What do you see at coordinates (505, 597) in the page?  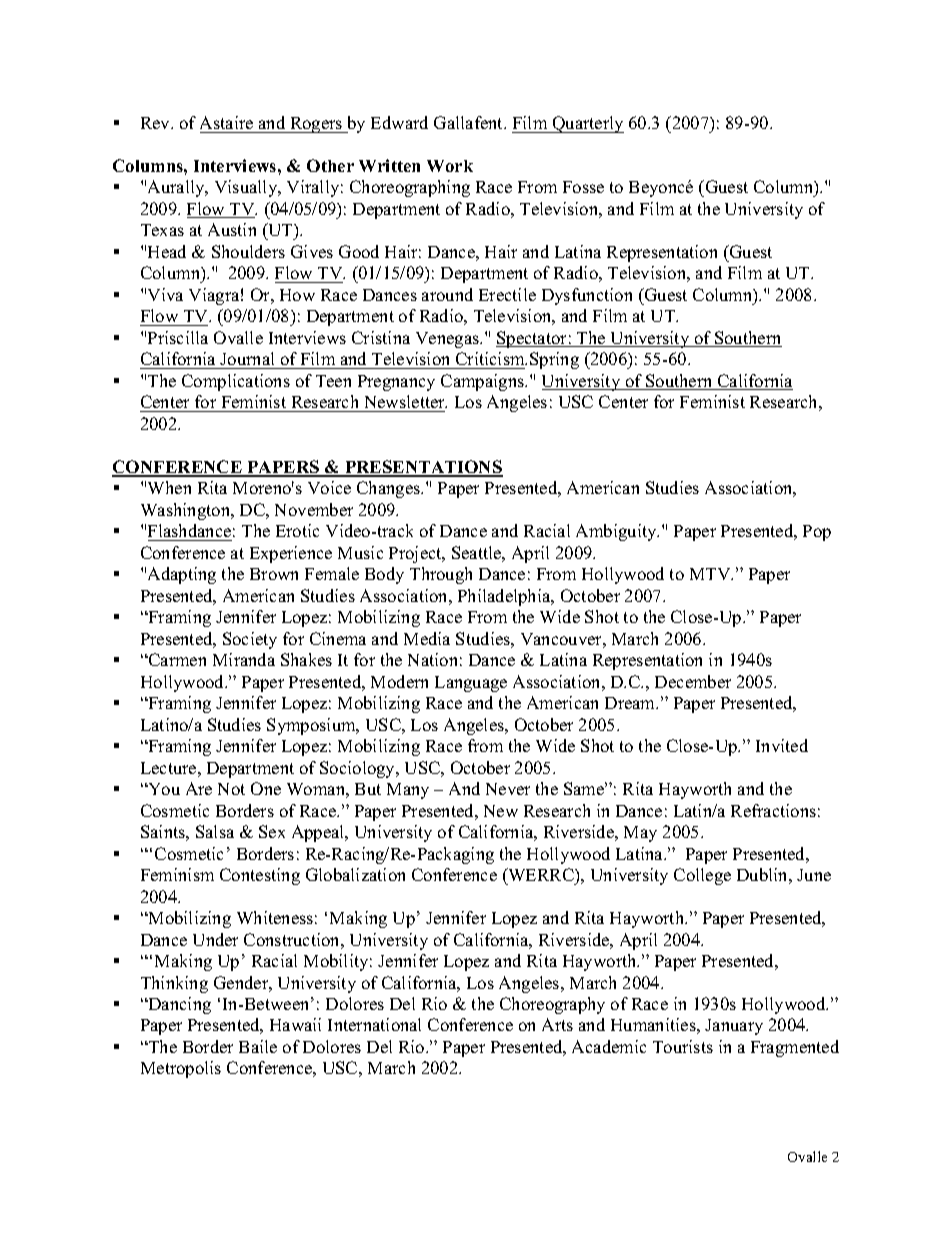 I see `Philadelphia` at bounding box center [505, 597].
